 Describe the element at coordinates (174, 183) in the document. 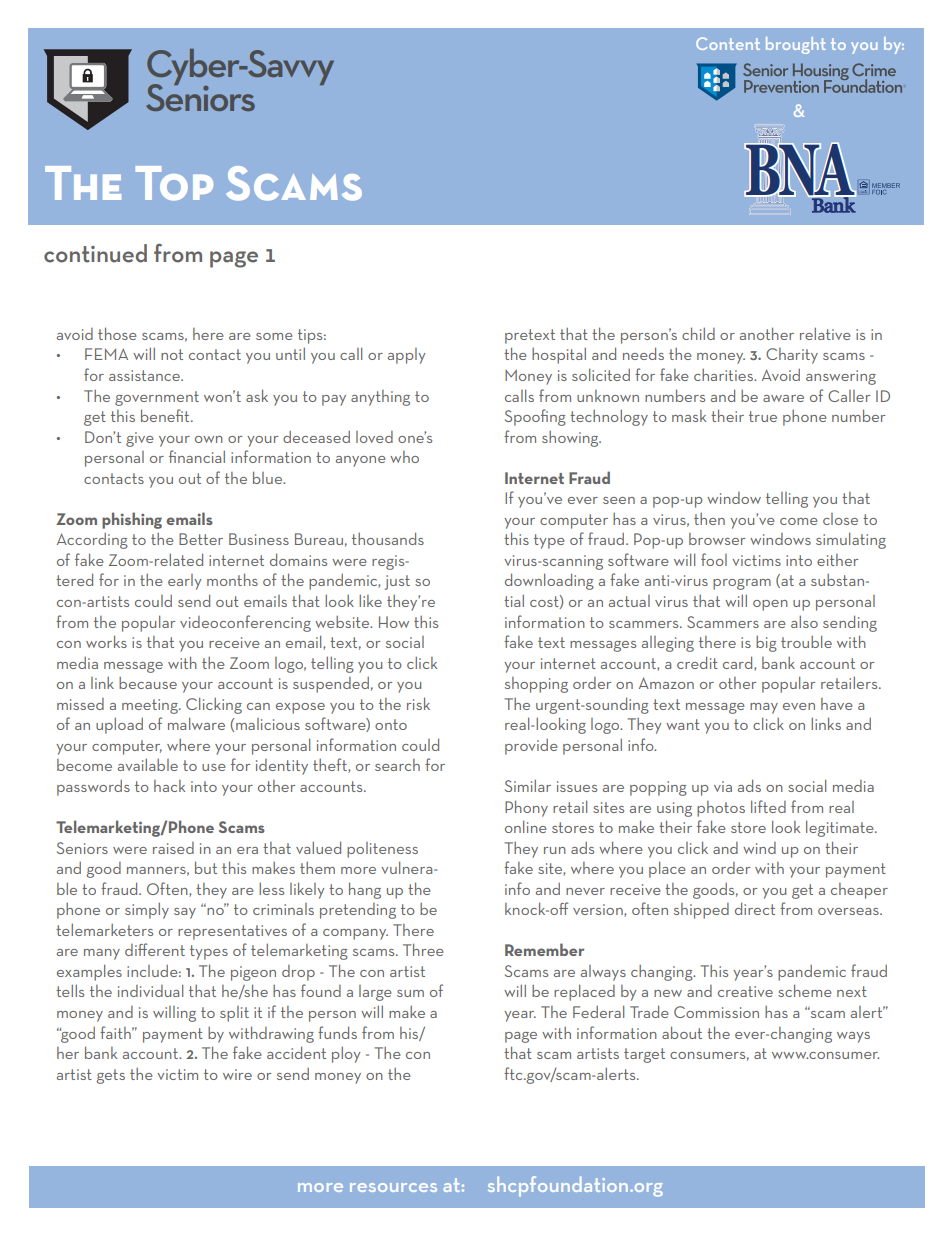

I see `Top` at that location.
